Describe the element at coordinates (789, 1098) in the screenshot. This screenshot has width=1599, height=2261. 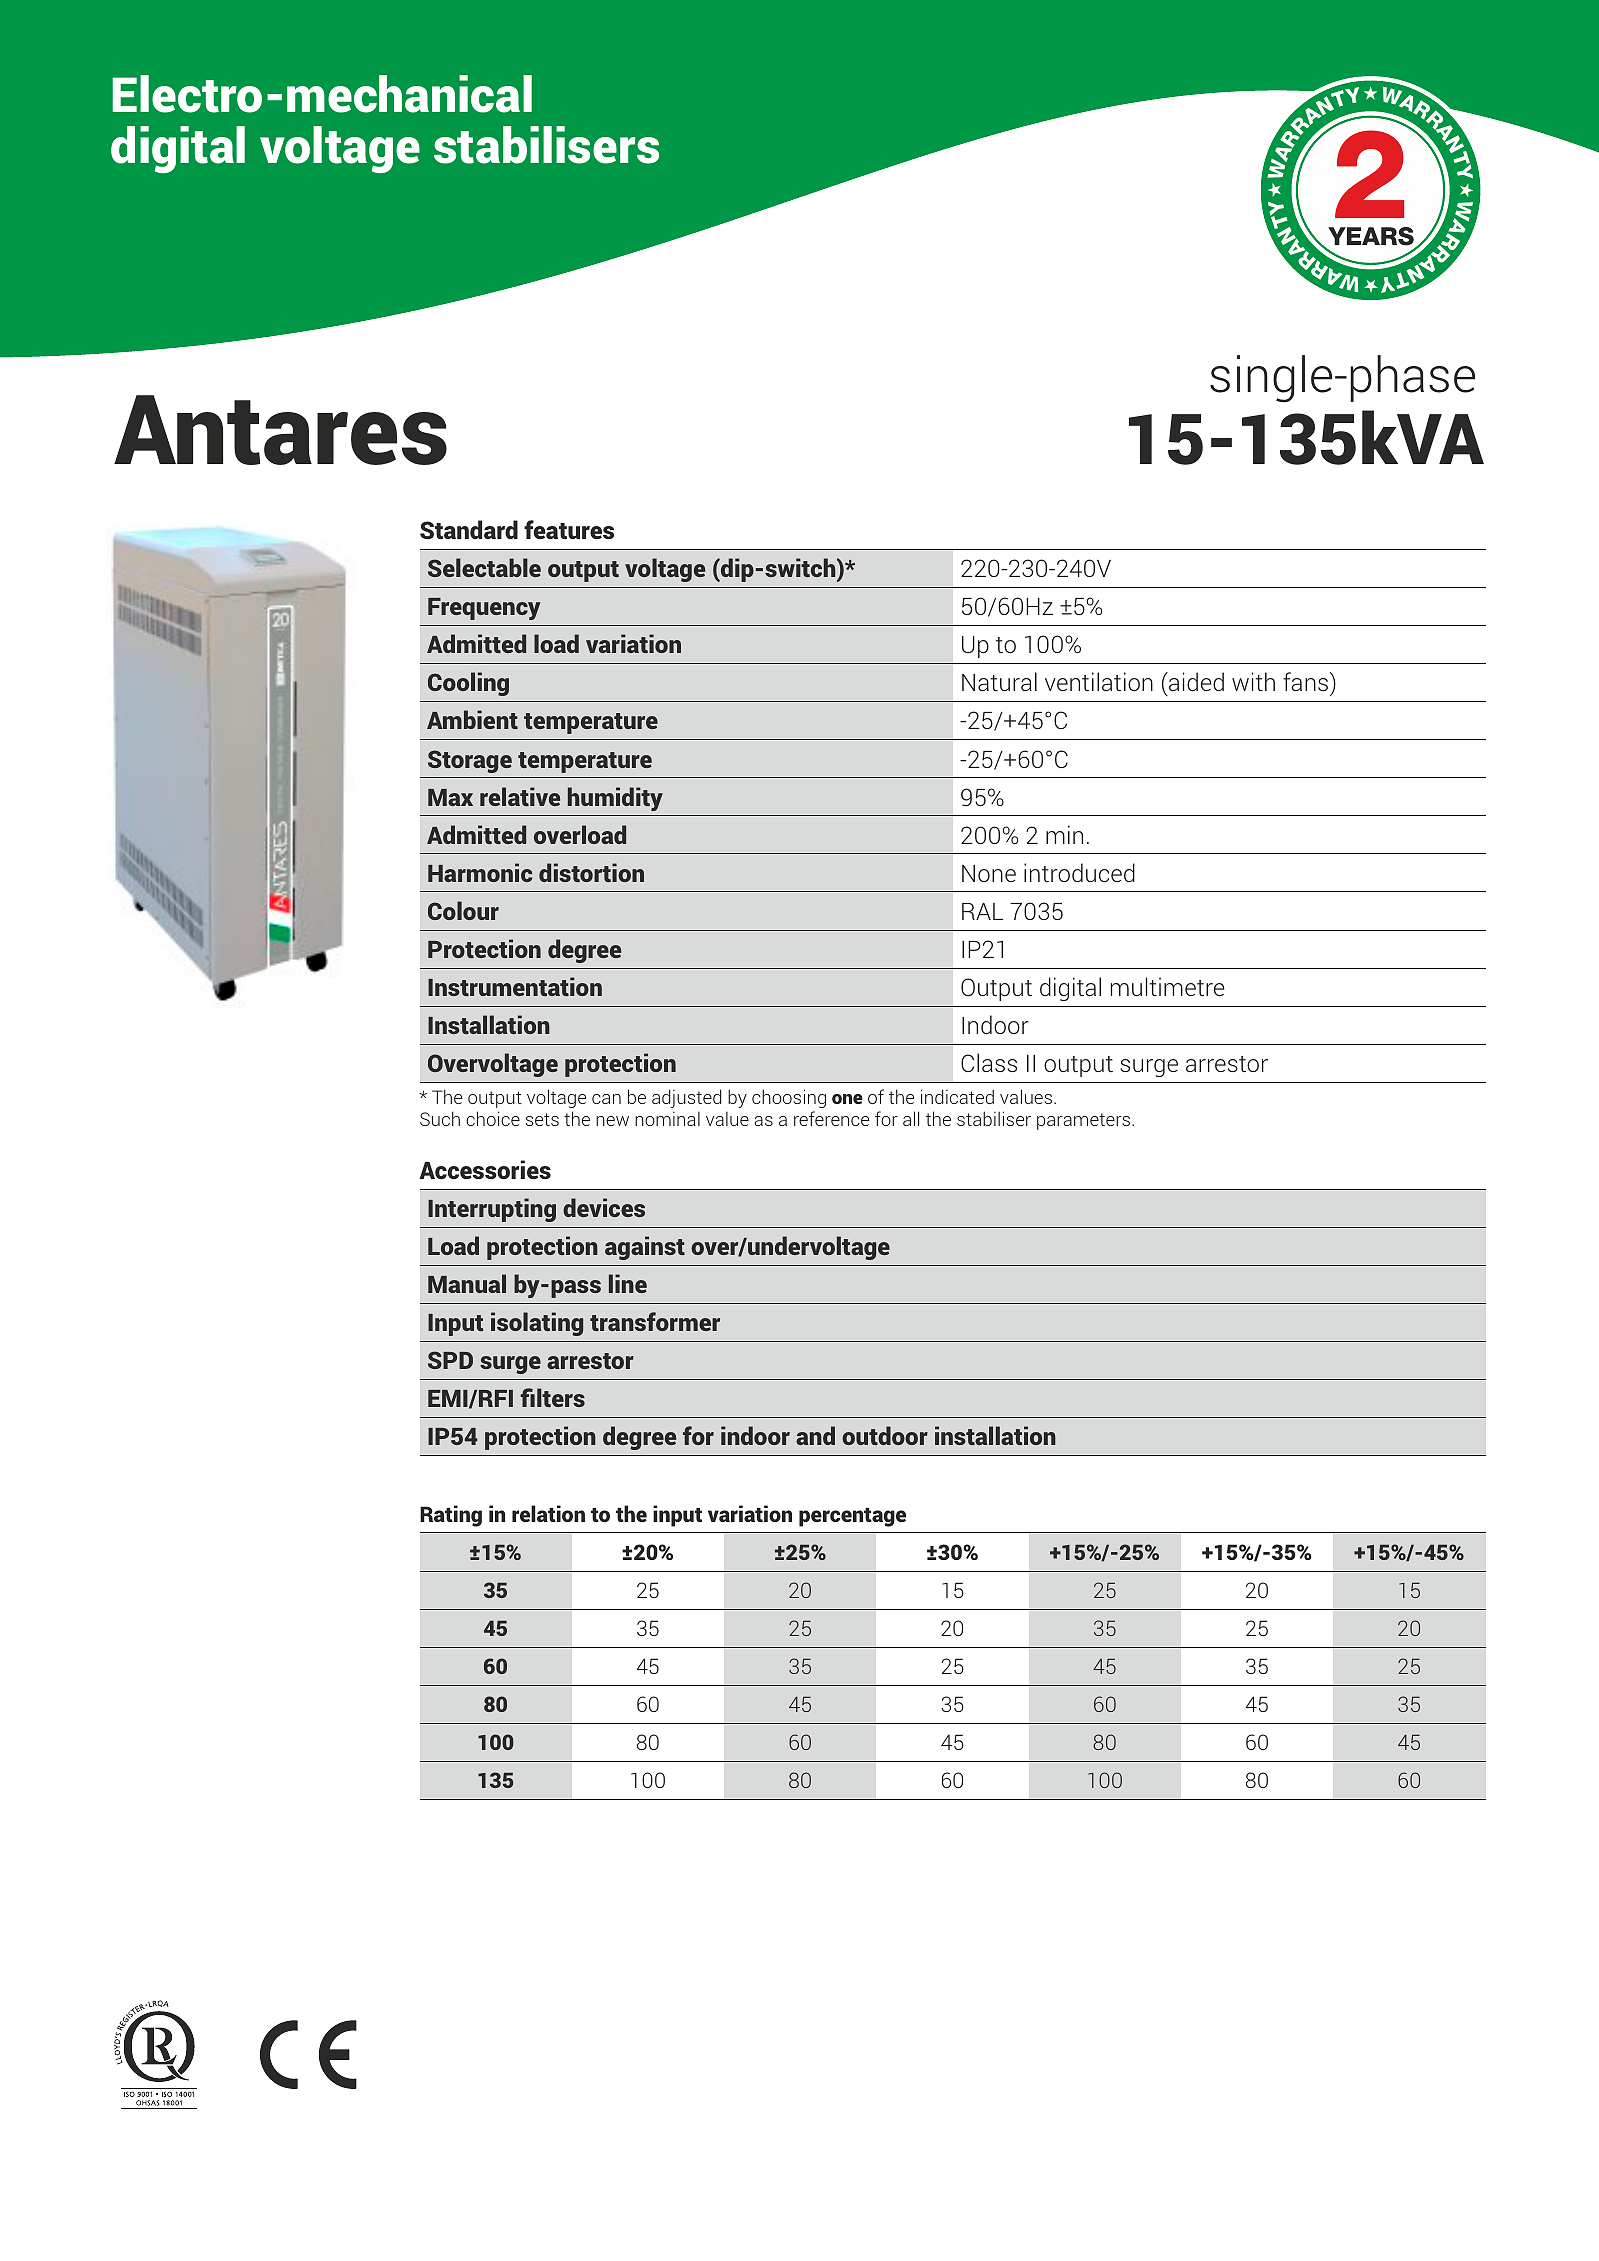
I see `choosing` at that location.
